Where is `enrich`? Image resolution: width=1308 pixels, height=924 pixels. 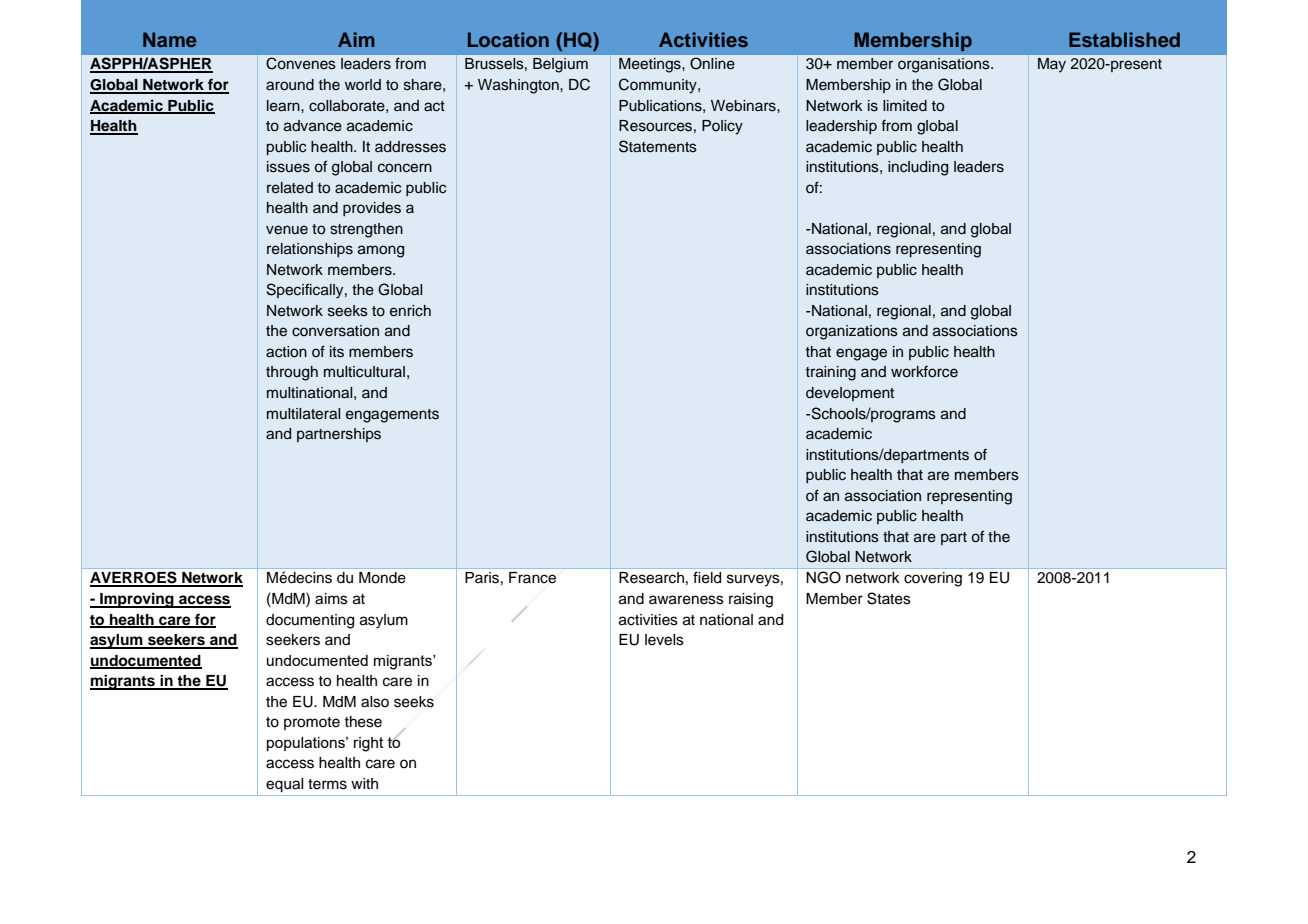 enrich is located at coordinates (410, 311).
